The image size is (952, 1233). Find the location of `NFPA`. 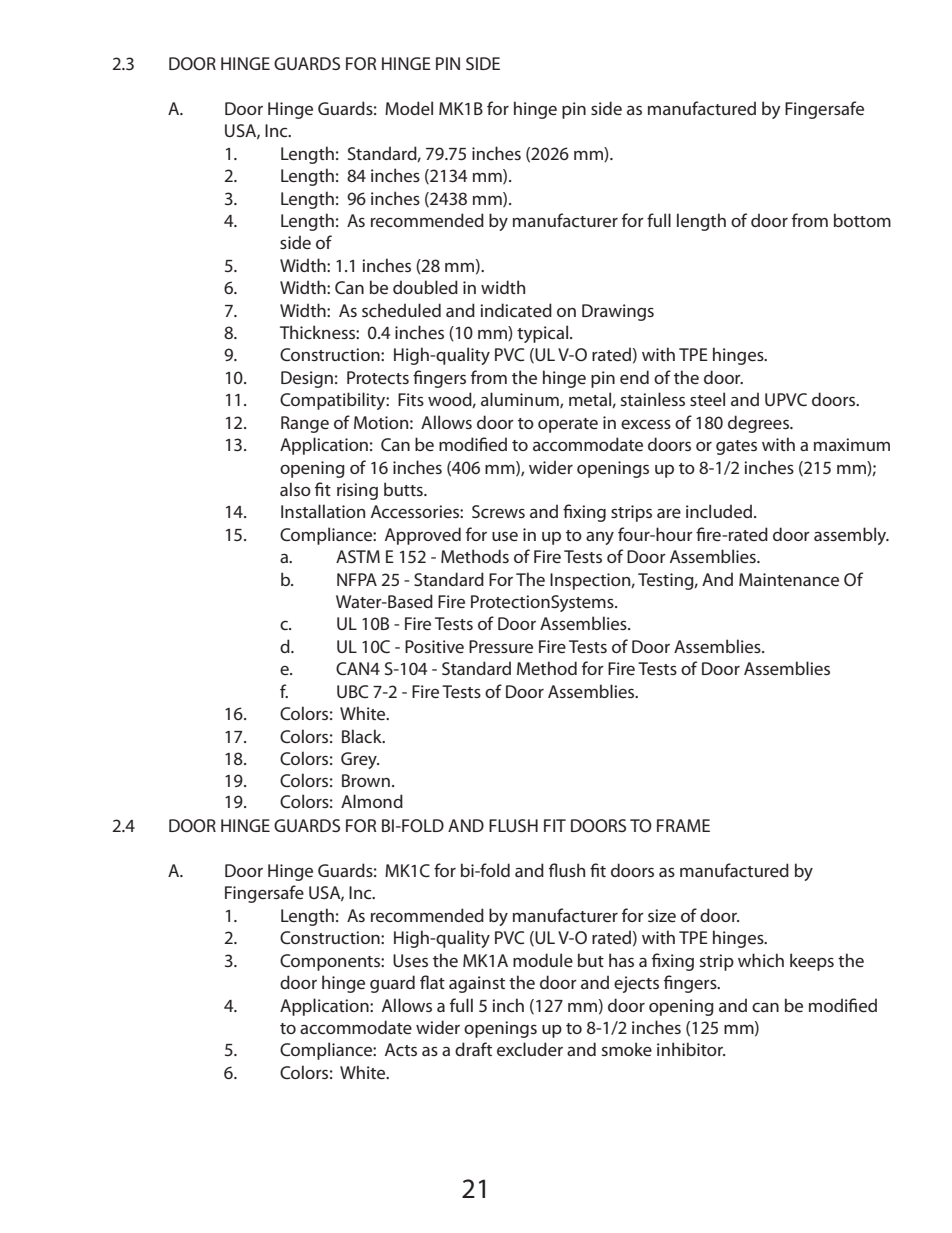

NFPA is located at coordinates (357, 579).
